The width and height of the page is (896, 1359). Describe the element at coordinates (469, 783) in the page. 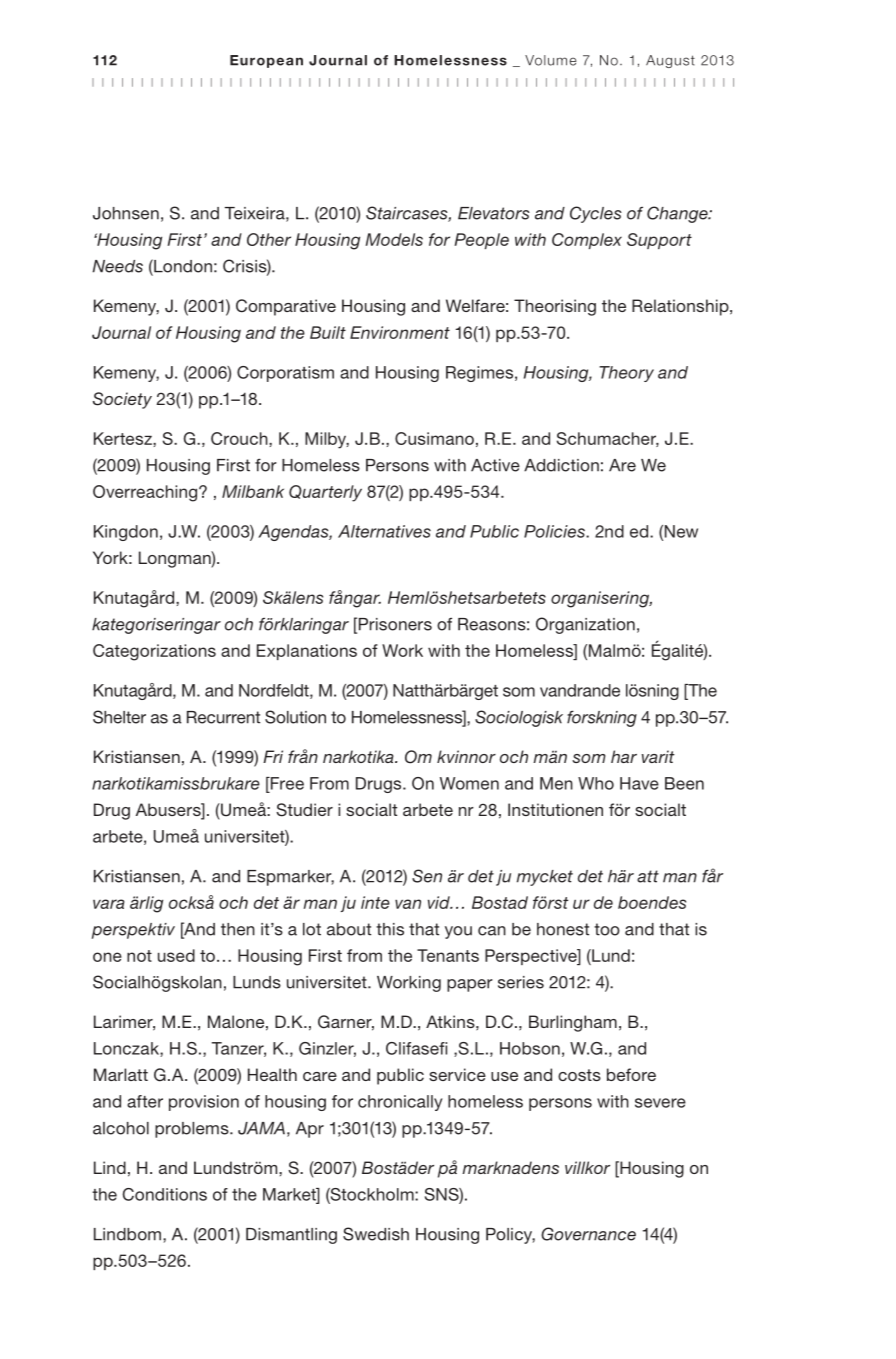

I see `Women` at that location.
